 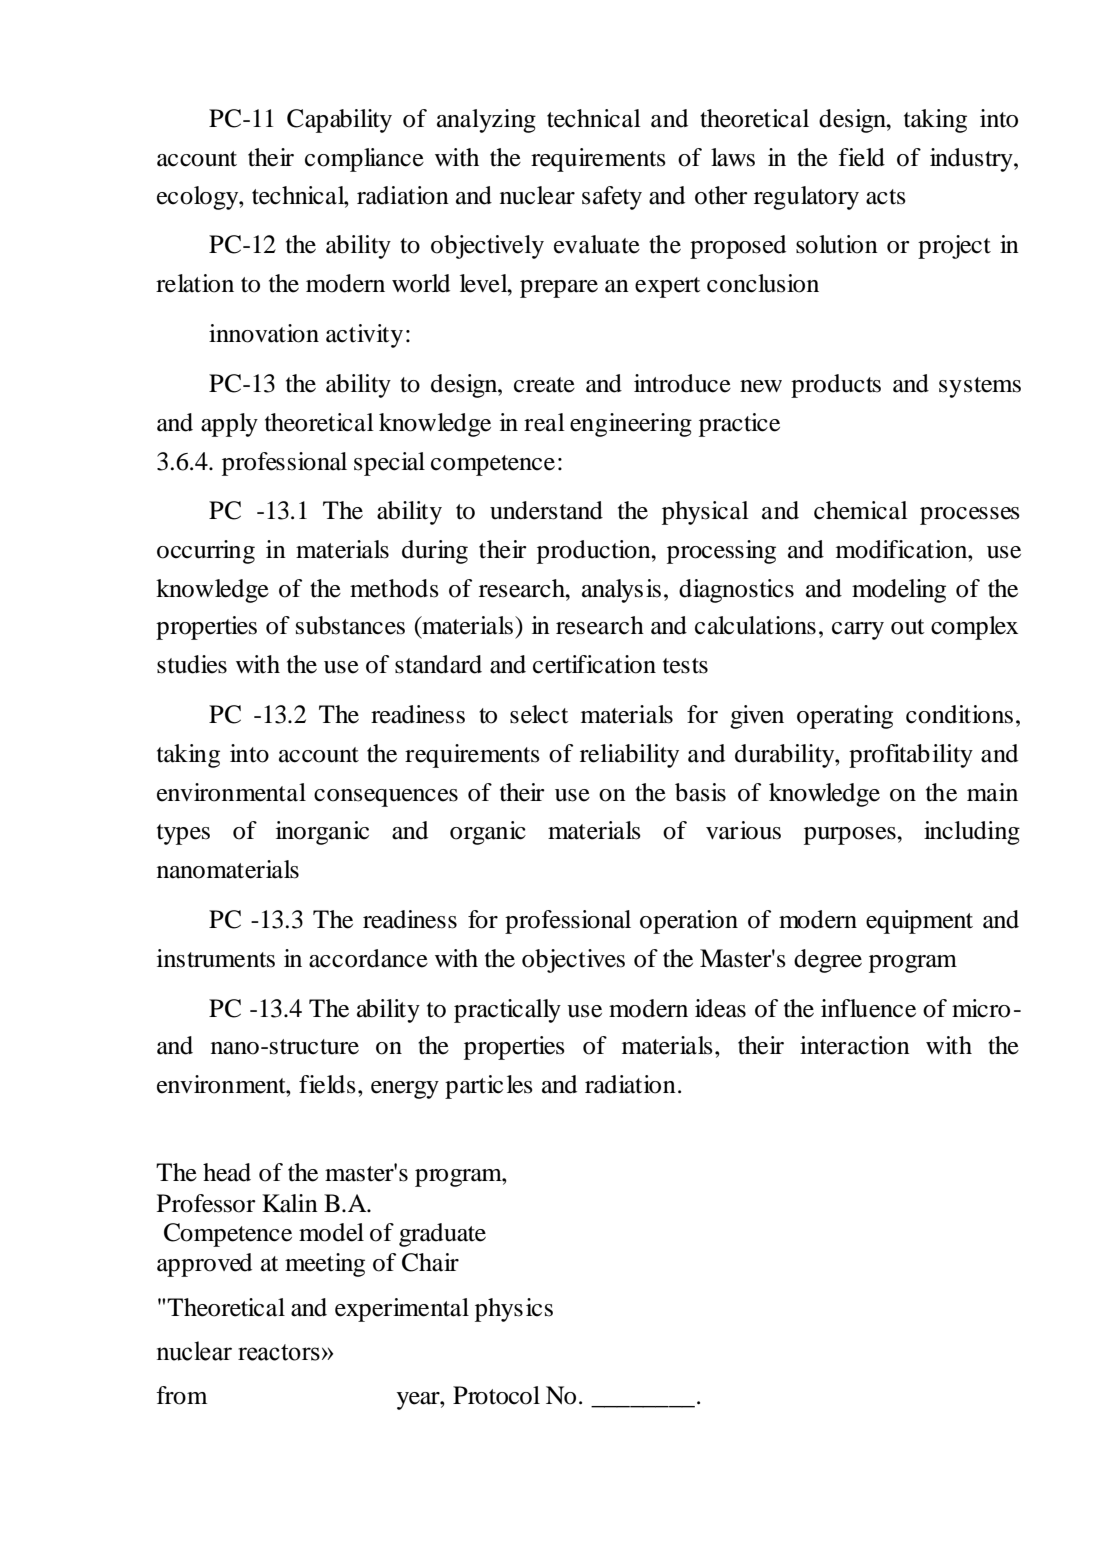 What do you see at coordinates (886, 197) in the image?
I see `acts` at bounding box center [886, 197].
